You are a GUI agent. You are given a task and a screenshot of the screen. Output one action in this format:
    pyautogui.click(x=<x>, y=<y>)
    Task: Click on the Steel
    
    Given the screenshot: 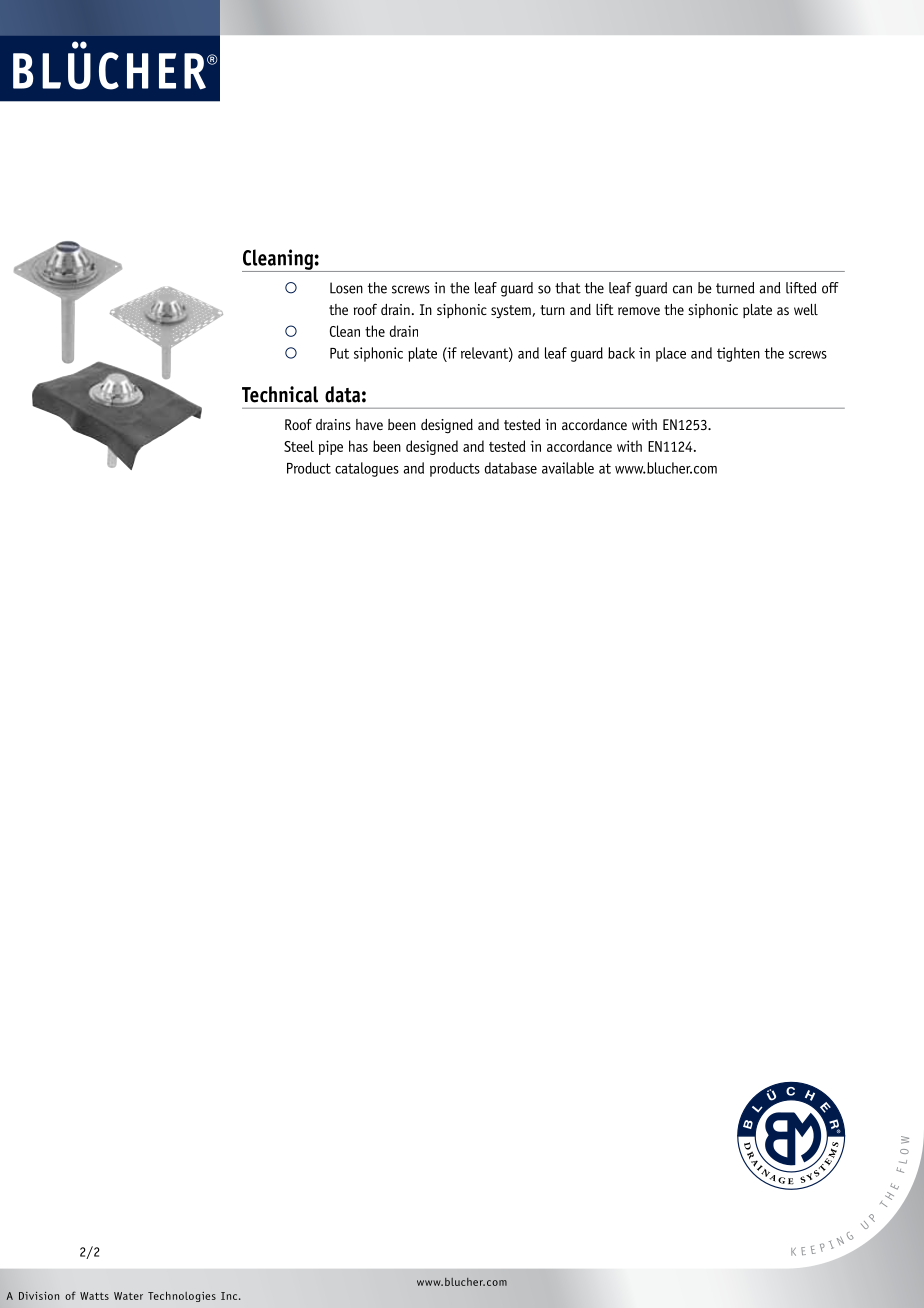 What is the action you would take?
    pyautogui.click(x=299, y=446)
